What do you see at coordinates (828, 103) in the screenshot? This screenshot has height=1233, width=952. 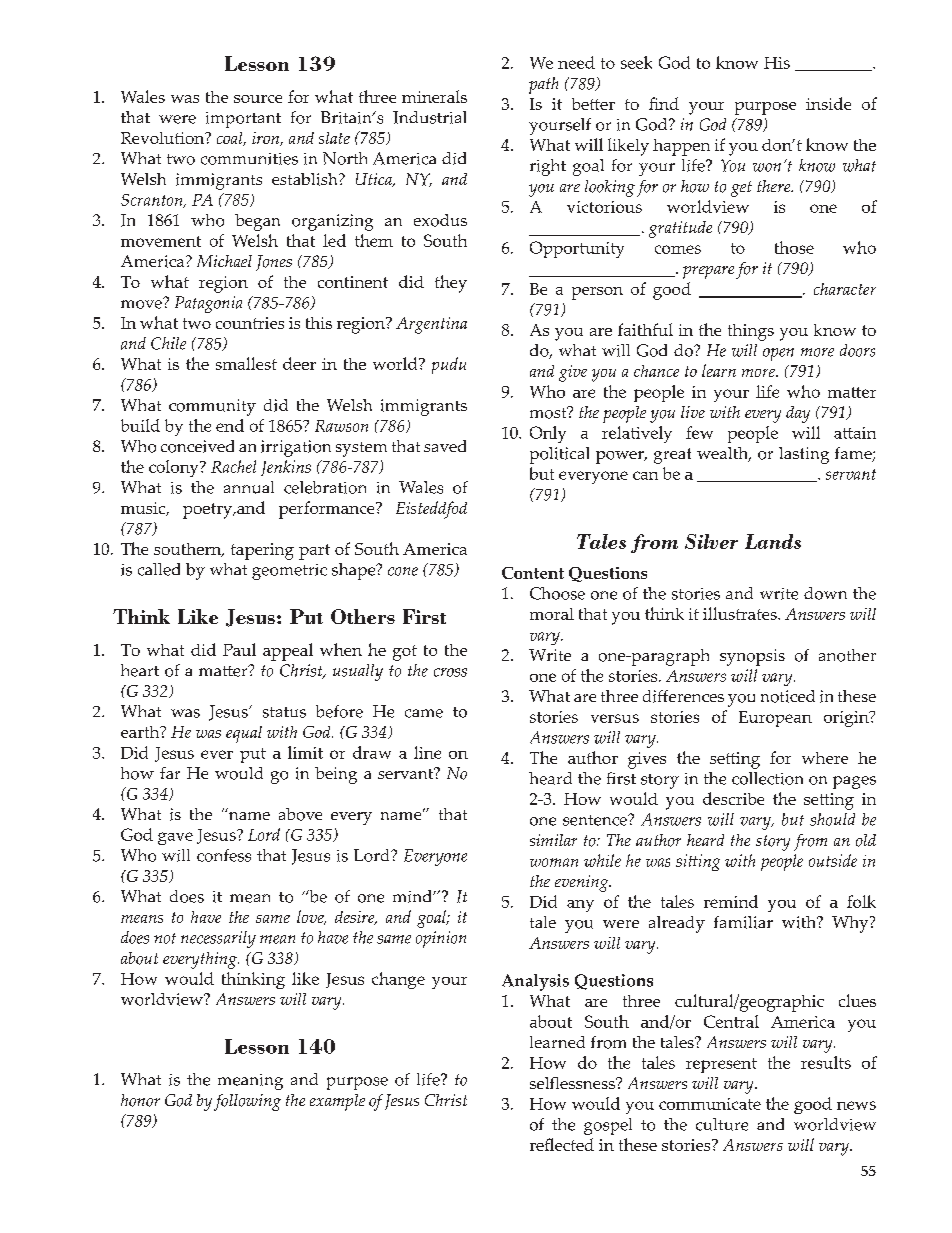 I see `inside` at bounding box center [828, 103].
